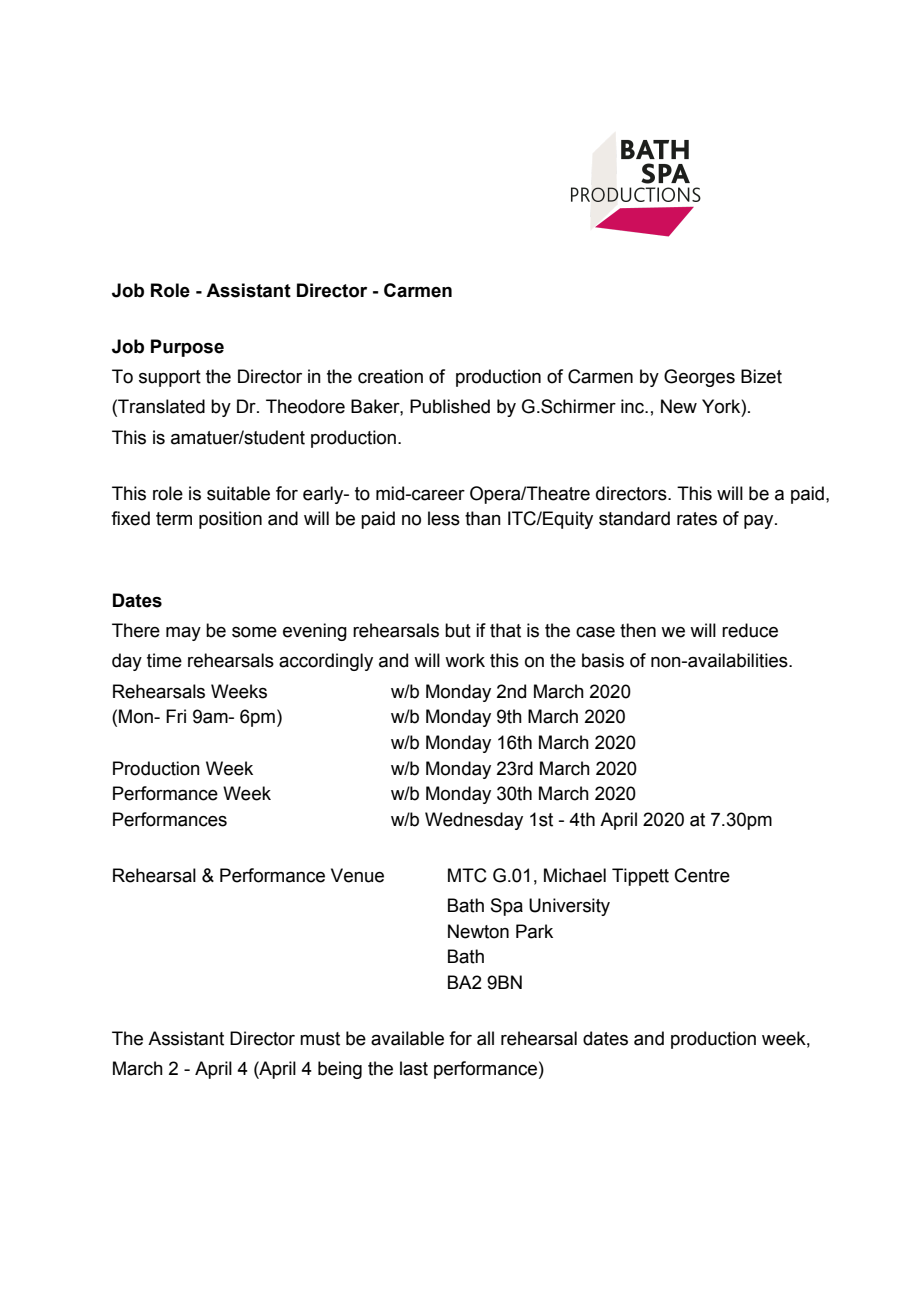 The width and height of the image is (924, 1308). What do you see at coordinates (390, 376) in the image?
I see `creation` at bounding box center [390, 376].
